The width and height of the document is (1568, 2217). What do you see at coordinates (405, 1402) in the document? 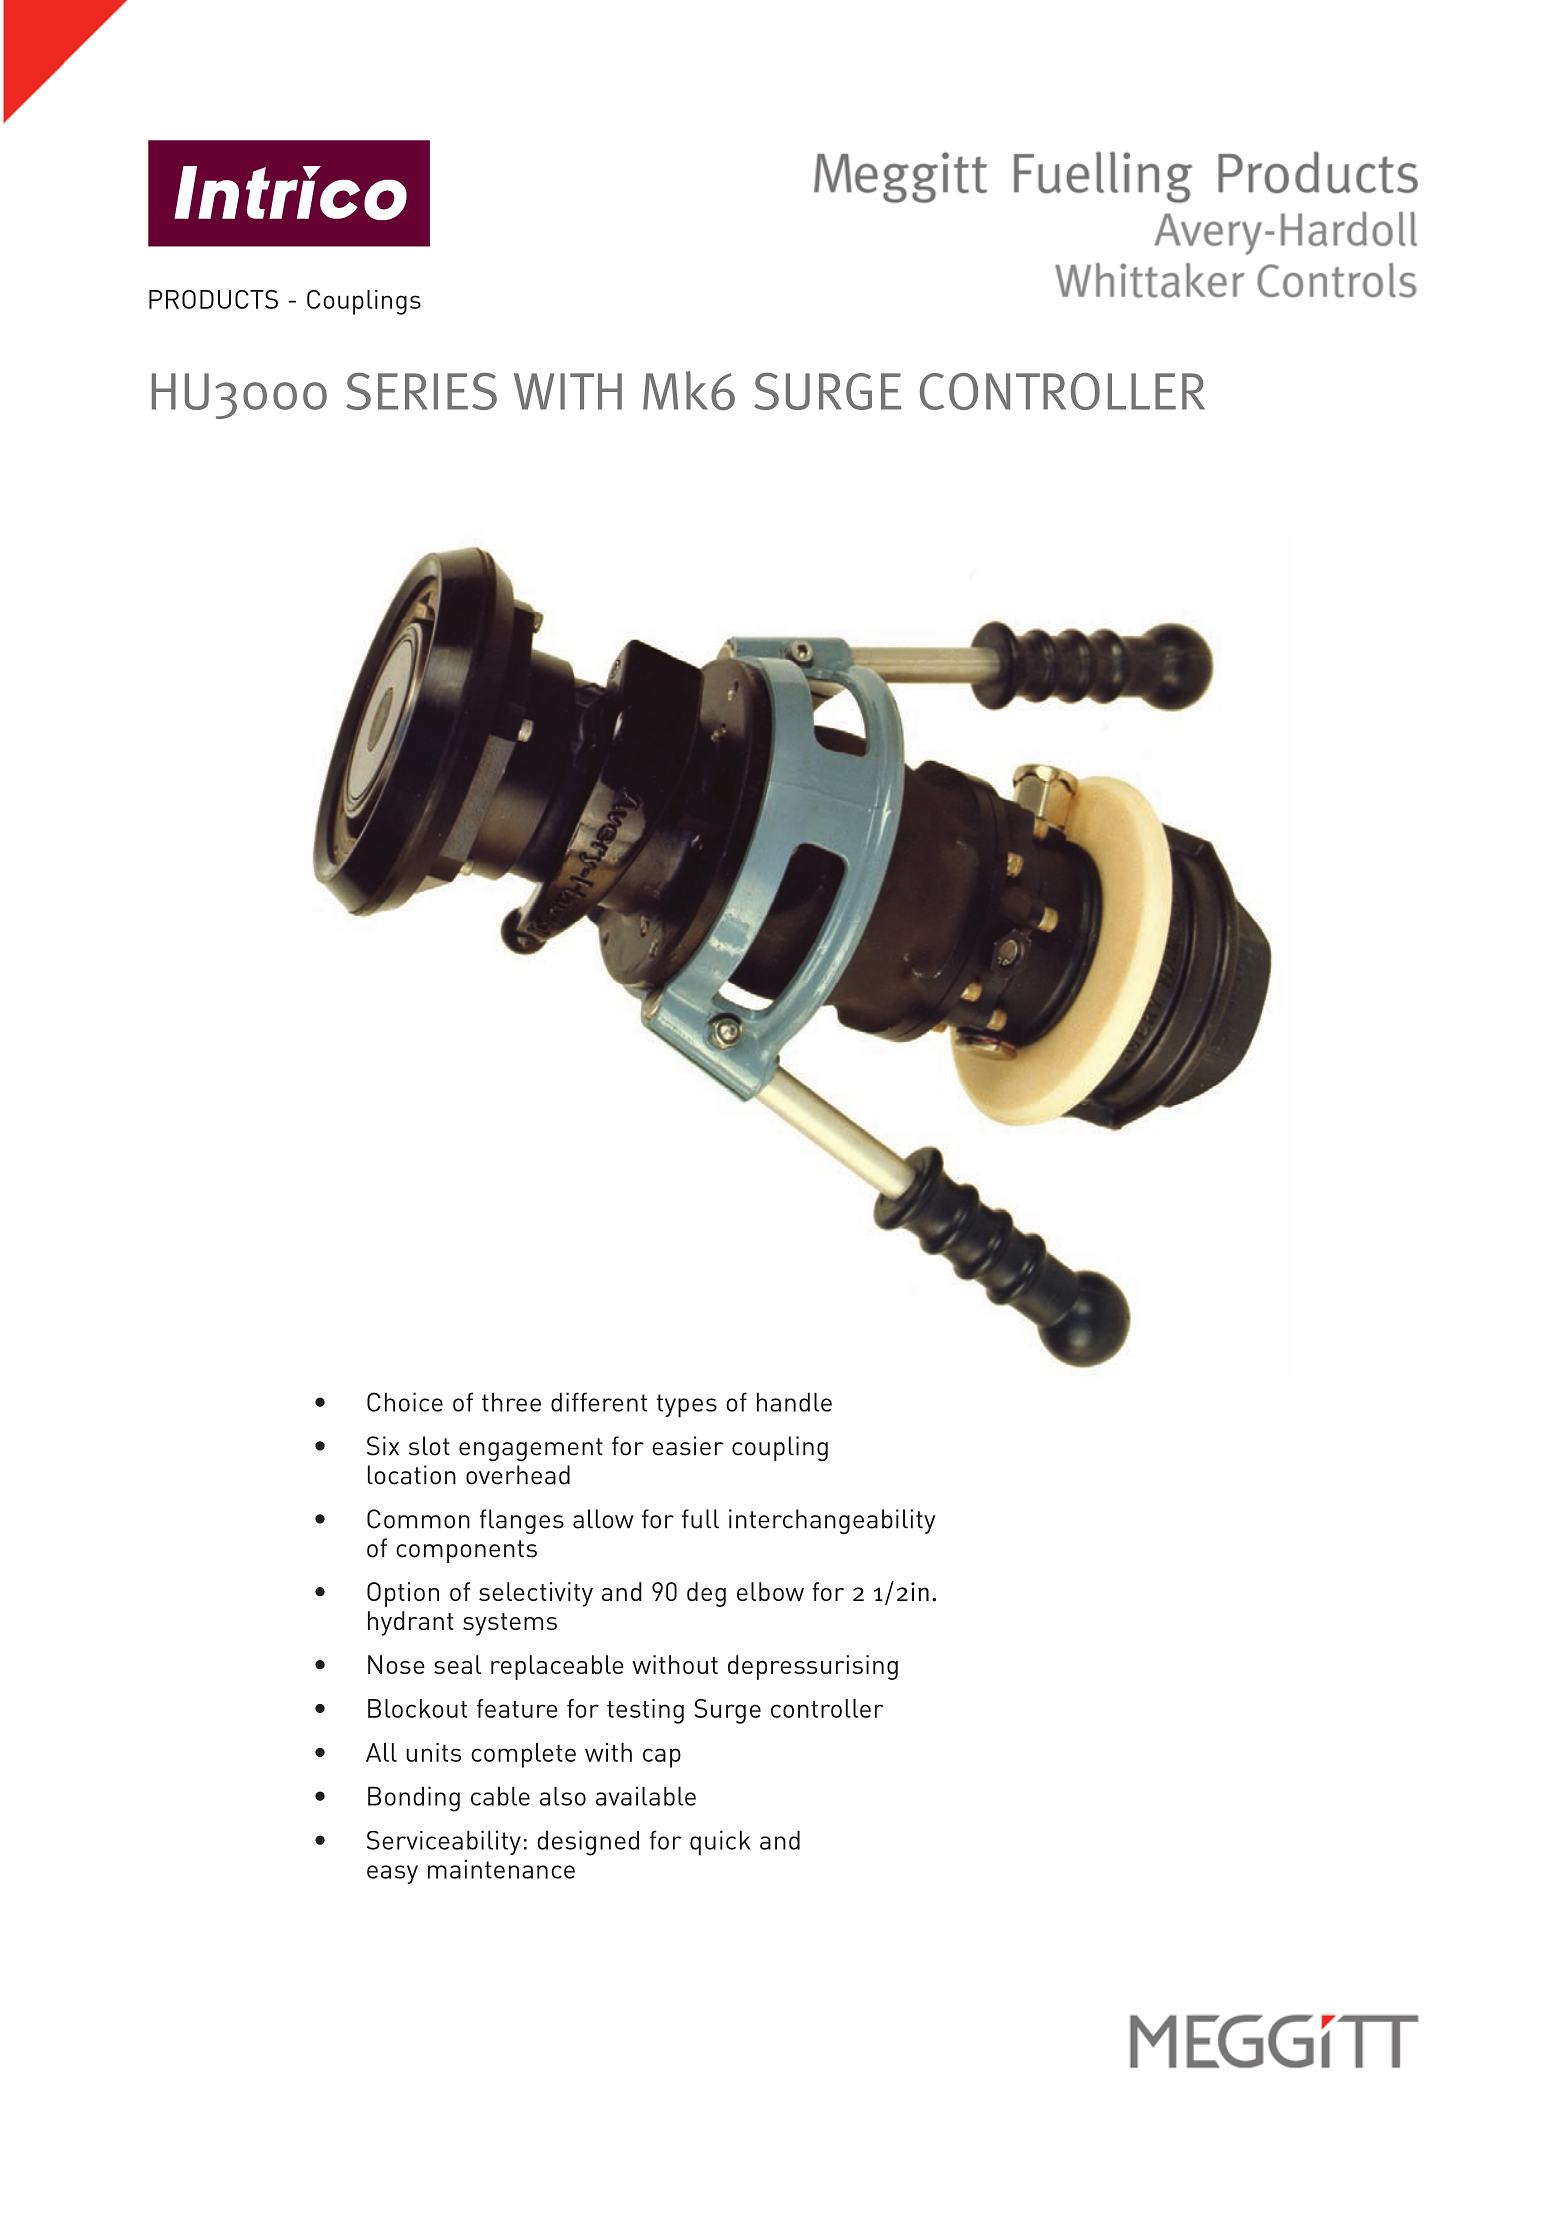
I see `Choice` at bounding box center [405, 1402].
